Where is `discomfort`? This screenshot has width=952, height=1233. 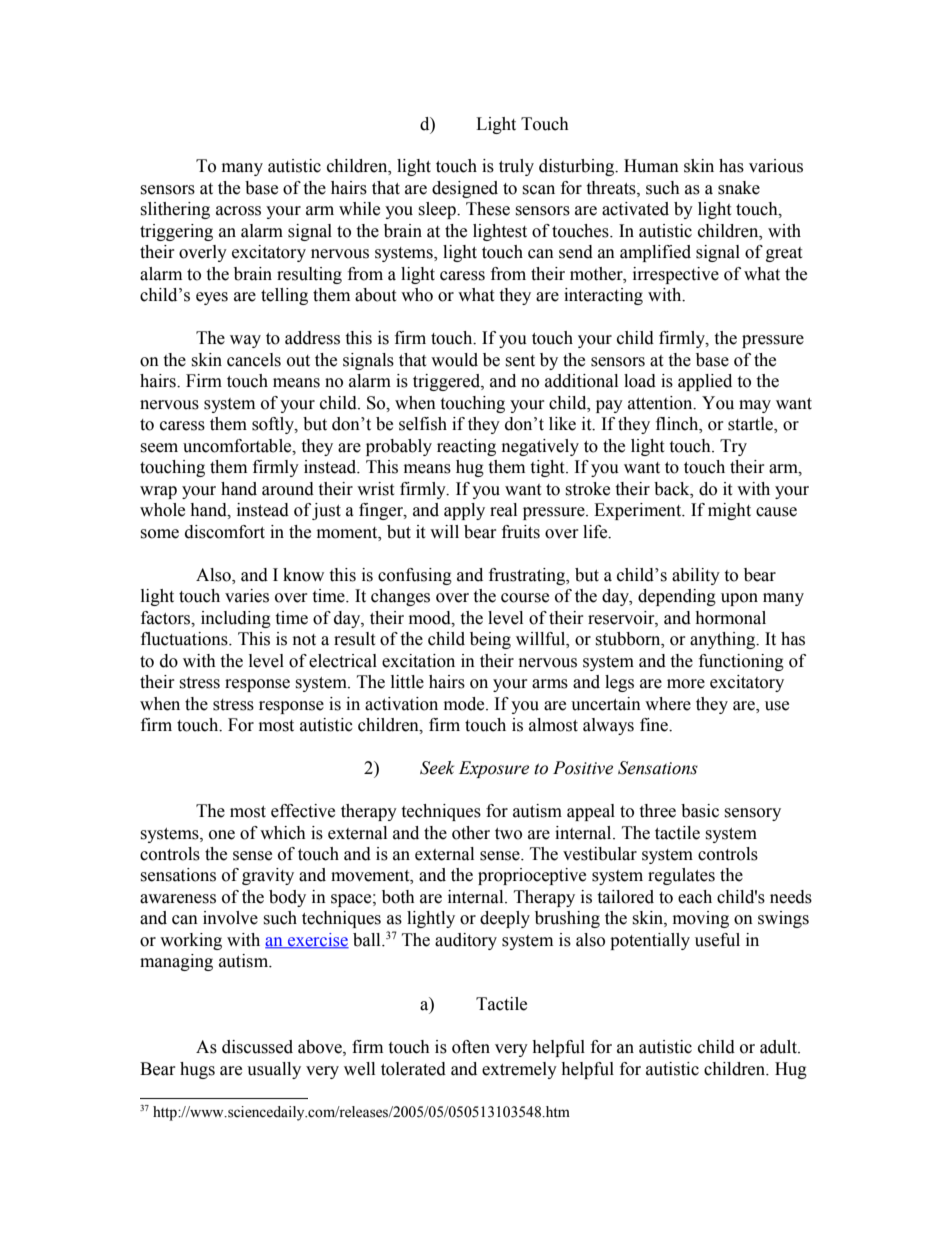
discomfort is located at coordinates (225, 532).
